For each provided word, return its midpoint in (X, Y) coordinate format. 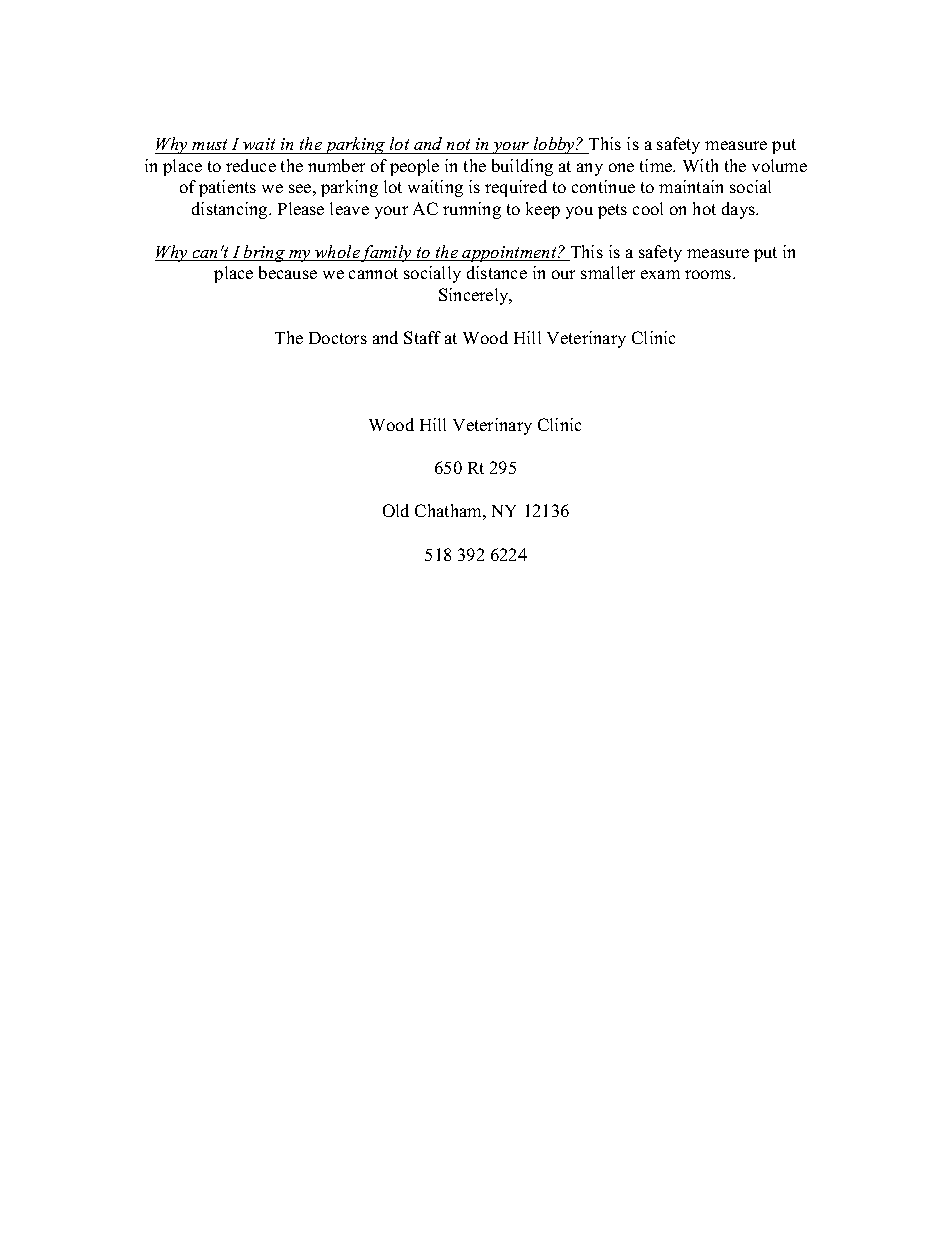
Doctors (338, 338)
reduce (251, 165)
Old (396, 510)
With (700, 165)
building (522, 167)
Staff (422, 337)
